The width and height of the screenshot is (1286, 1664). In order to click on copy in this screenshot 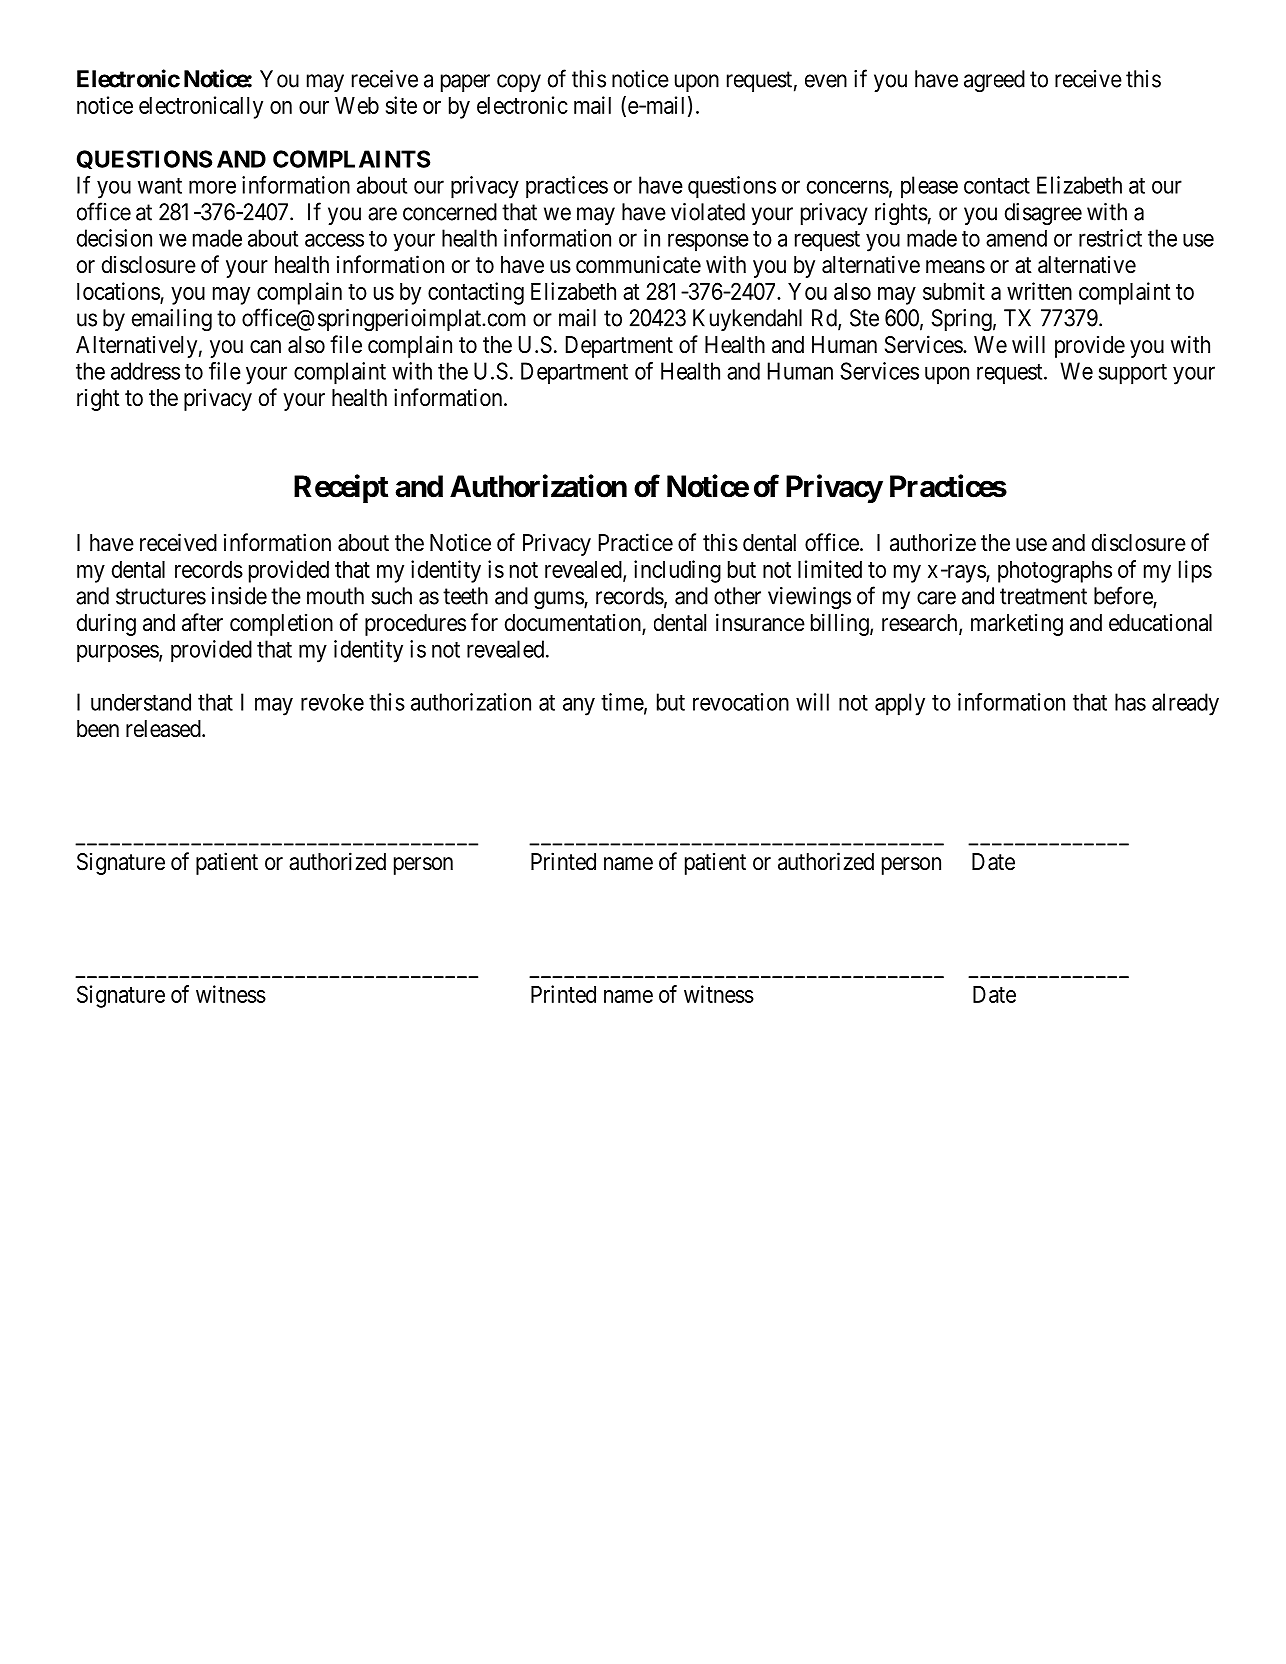, I will do `click(519, 83)`.
